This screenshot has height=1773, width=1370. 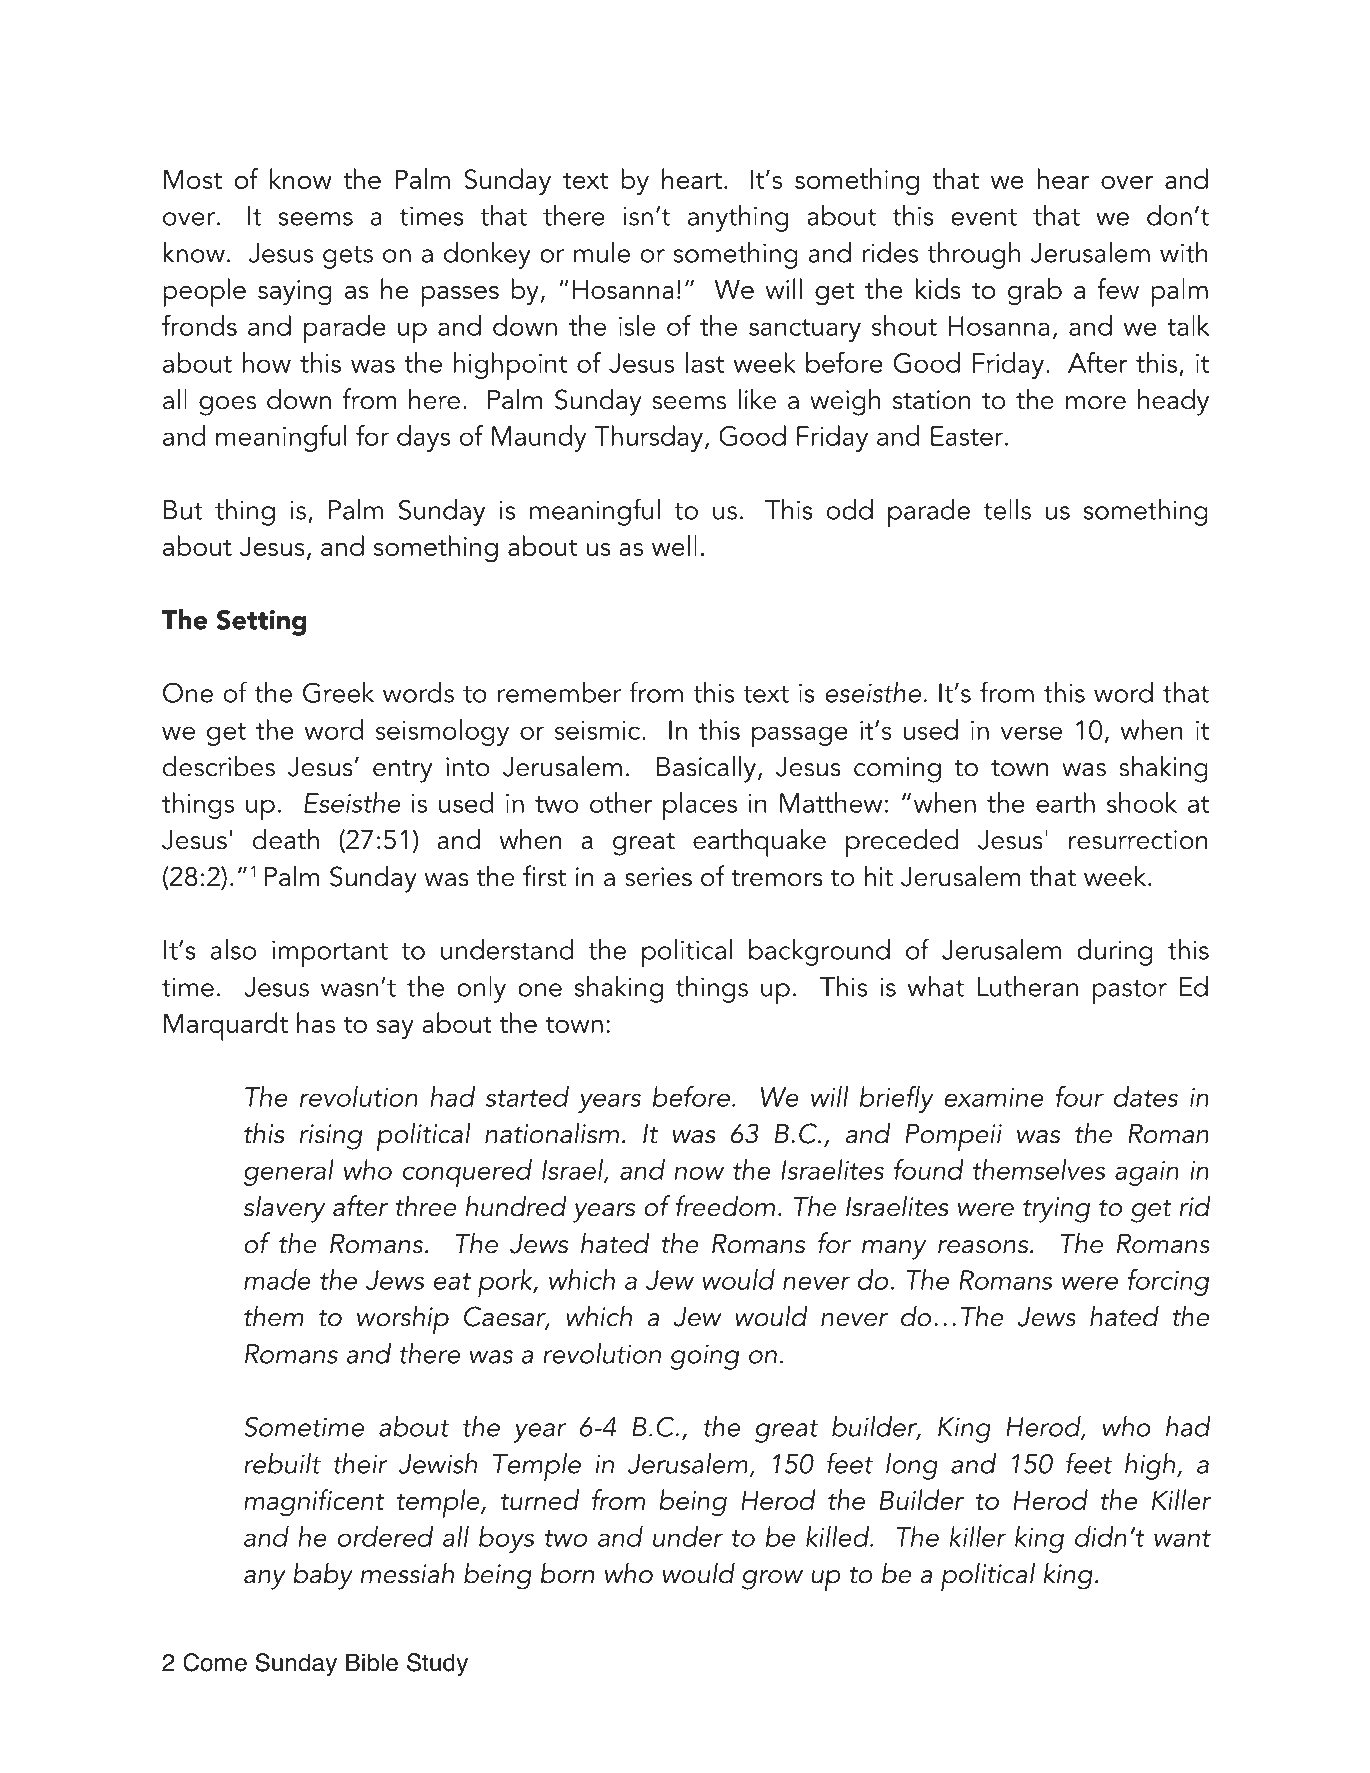 I want to click on gets, so click(x=348, y=257).
